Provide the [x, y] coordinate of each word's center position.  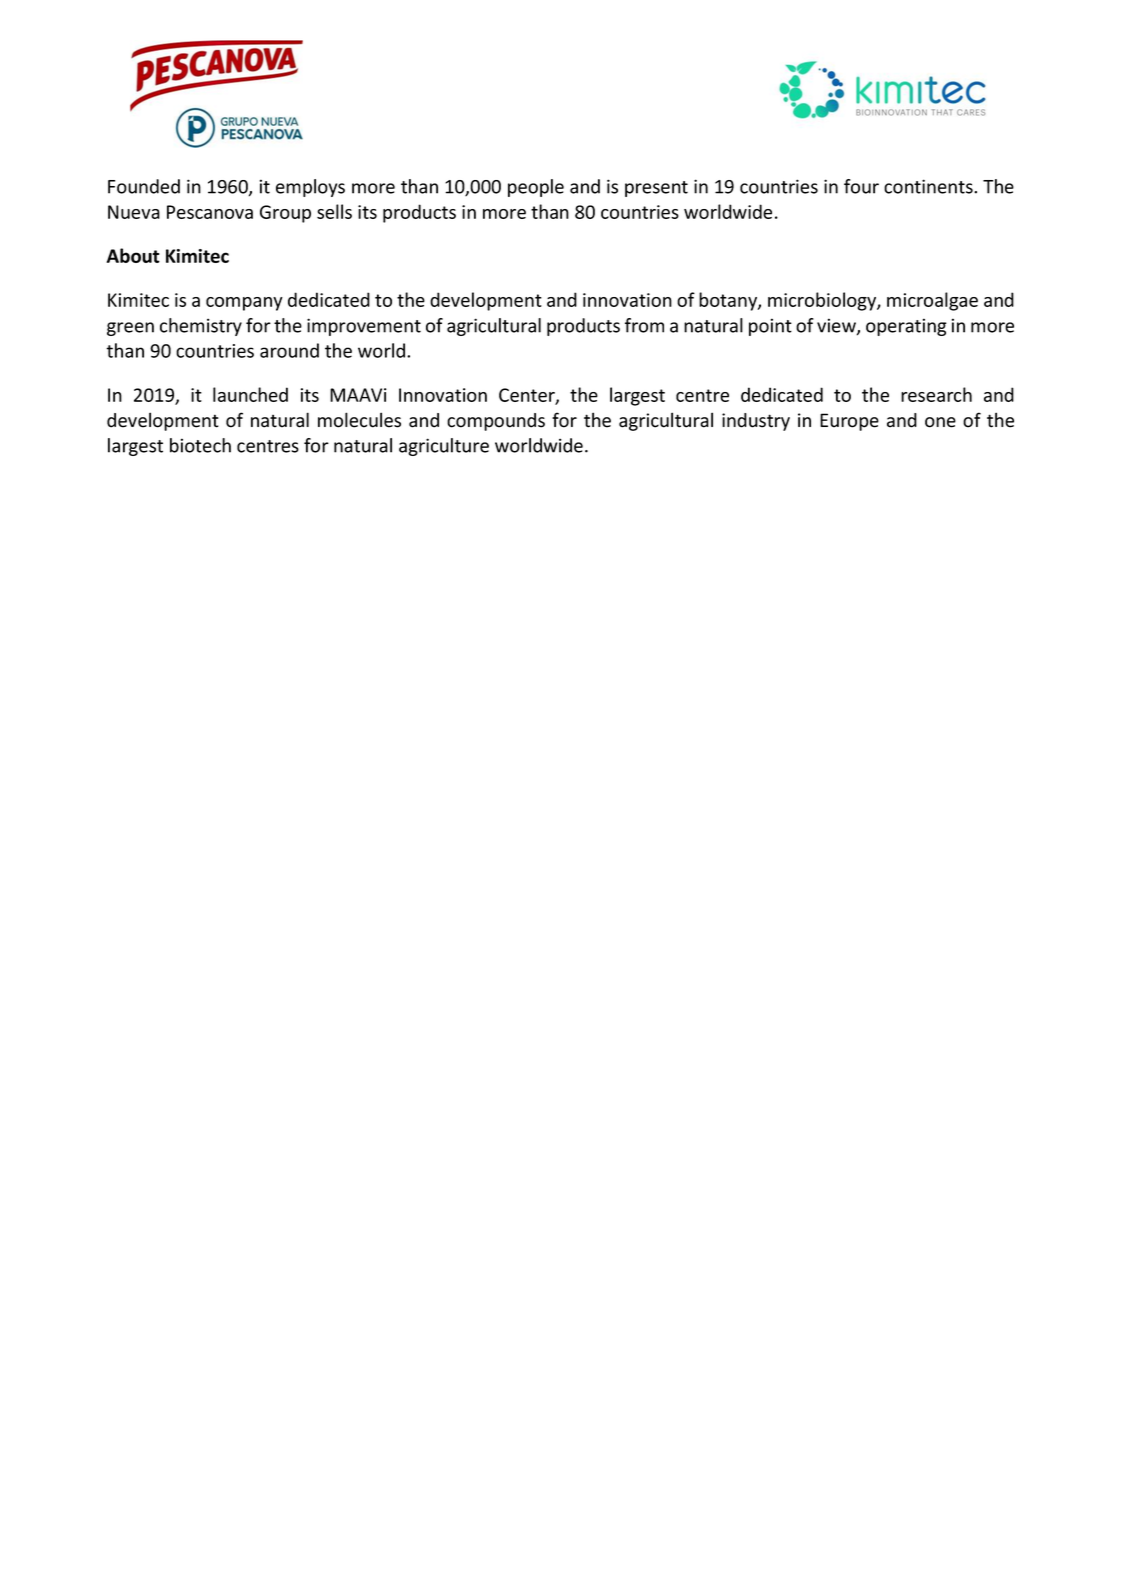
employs [310, 188]
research [936, 394]
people [536, 188]
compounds [496, 422]
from [644, 325]
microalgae [932, 301]
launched [250, 394]
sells [334, 211]
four [861, 186]
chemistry [201, 327]
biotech [200, 445]
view [837, 326]
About [133, 255]
